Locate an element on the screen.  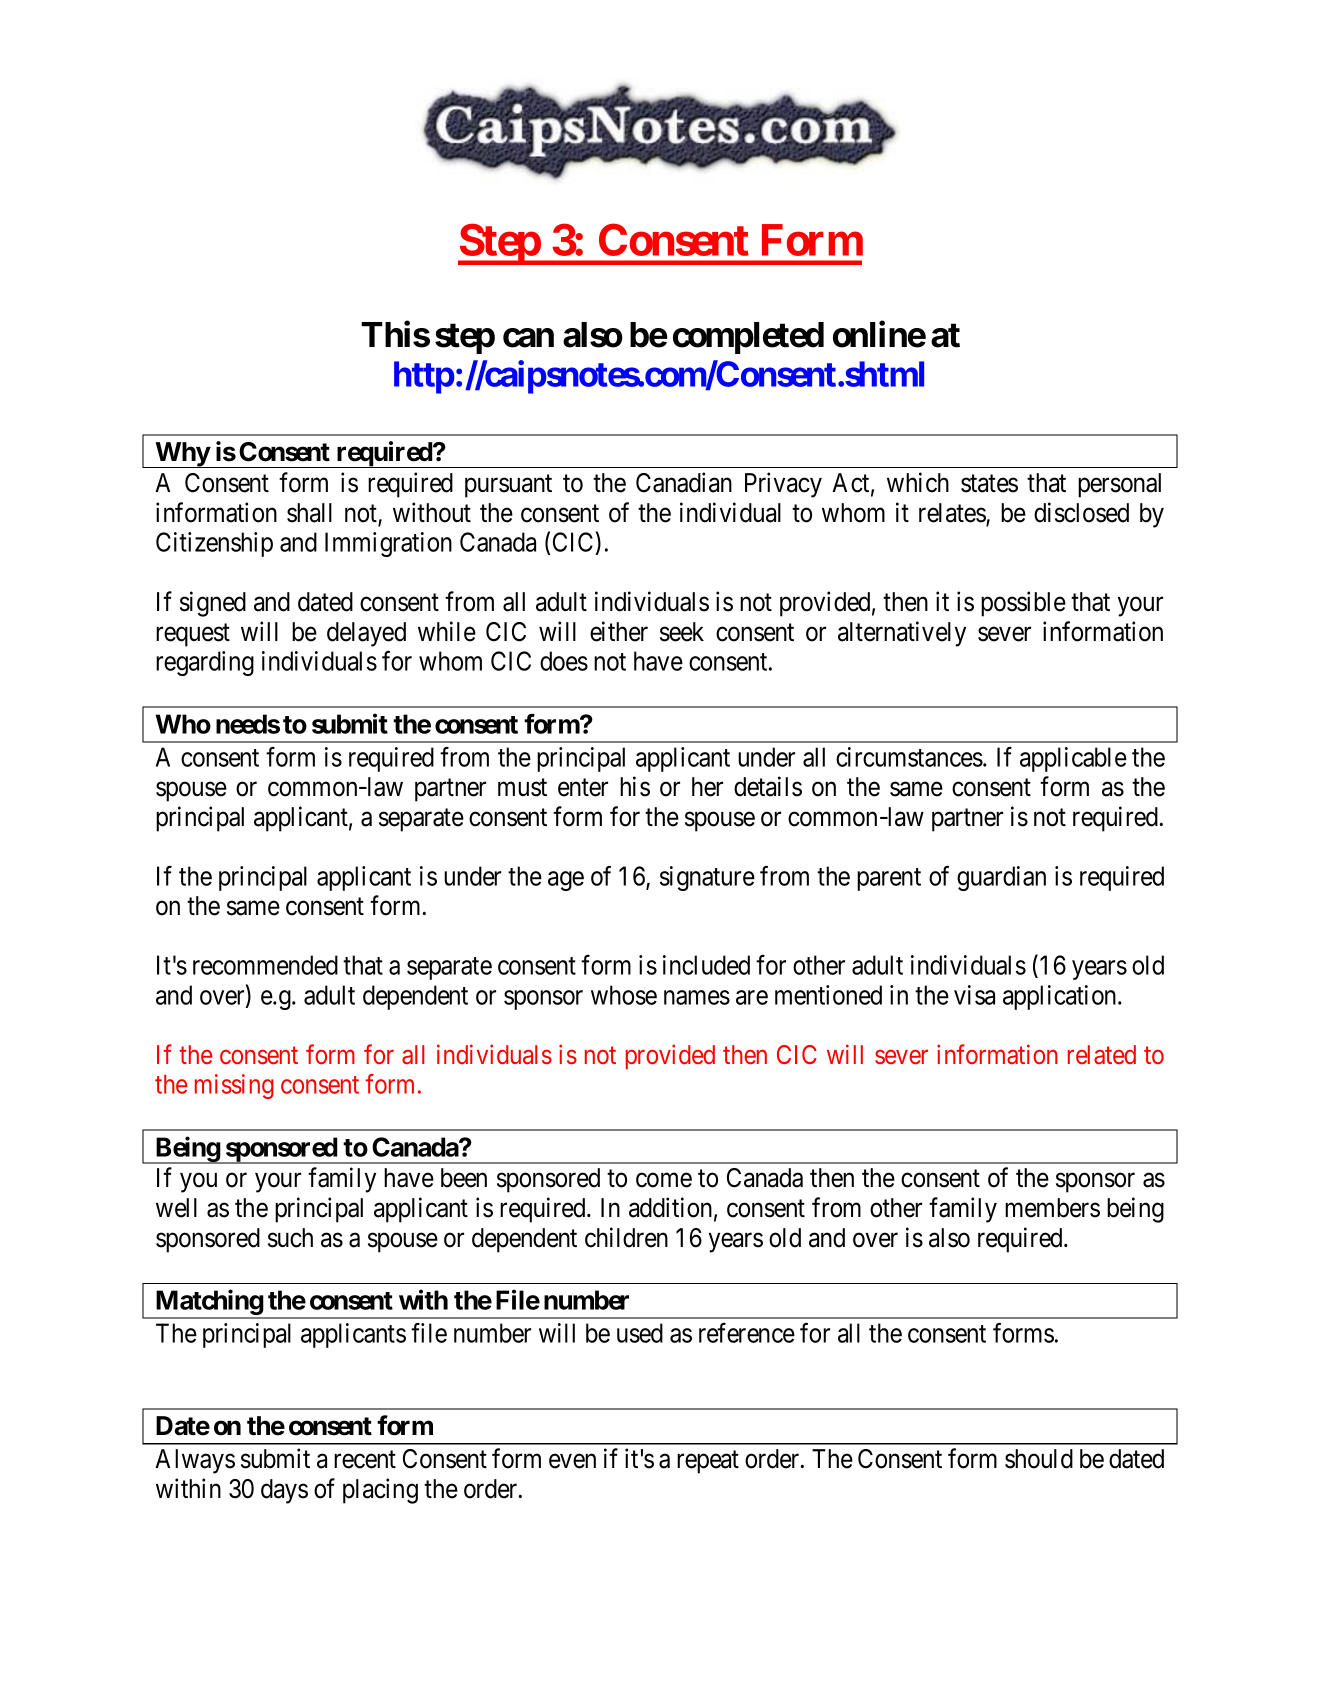
come is located at coordinates (664, 1180).
